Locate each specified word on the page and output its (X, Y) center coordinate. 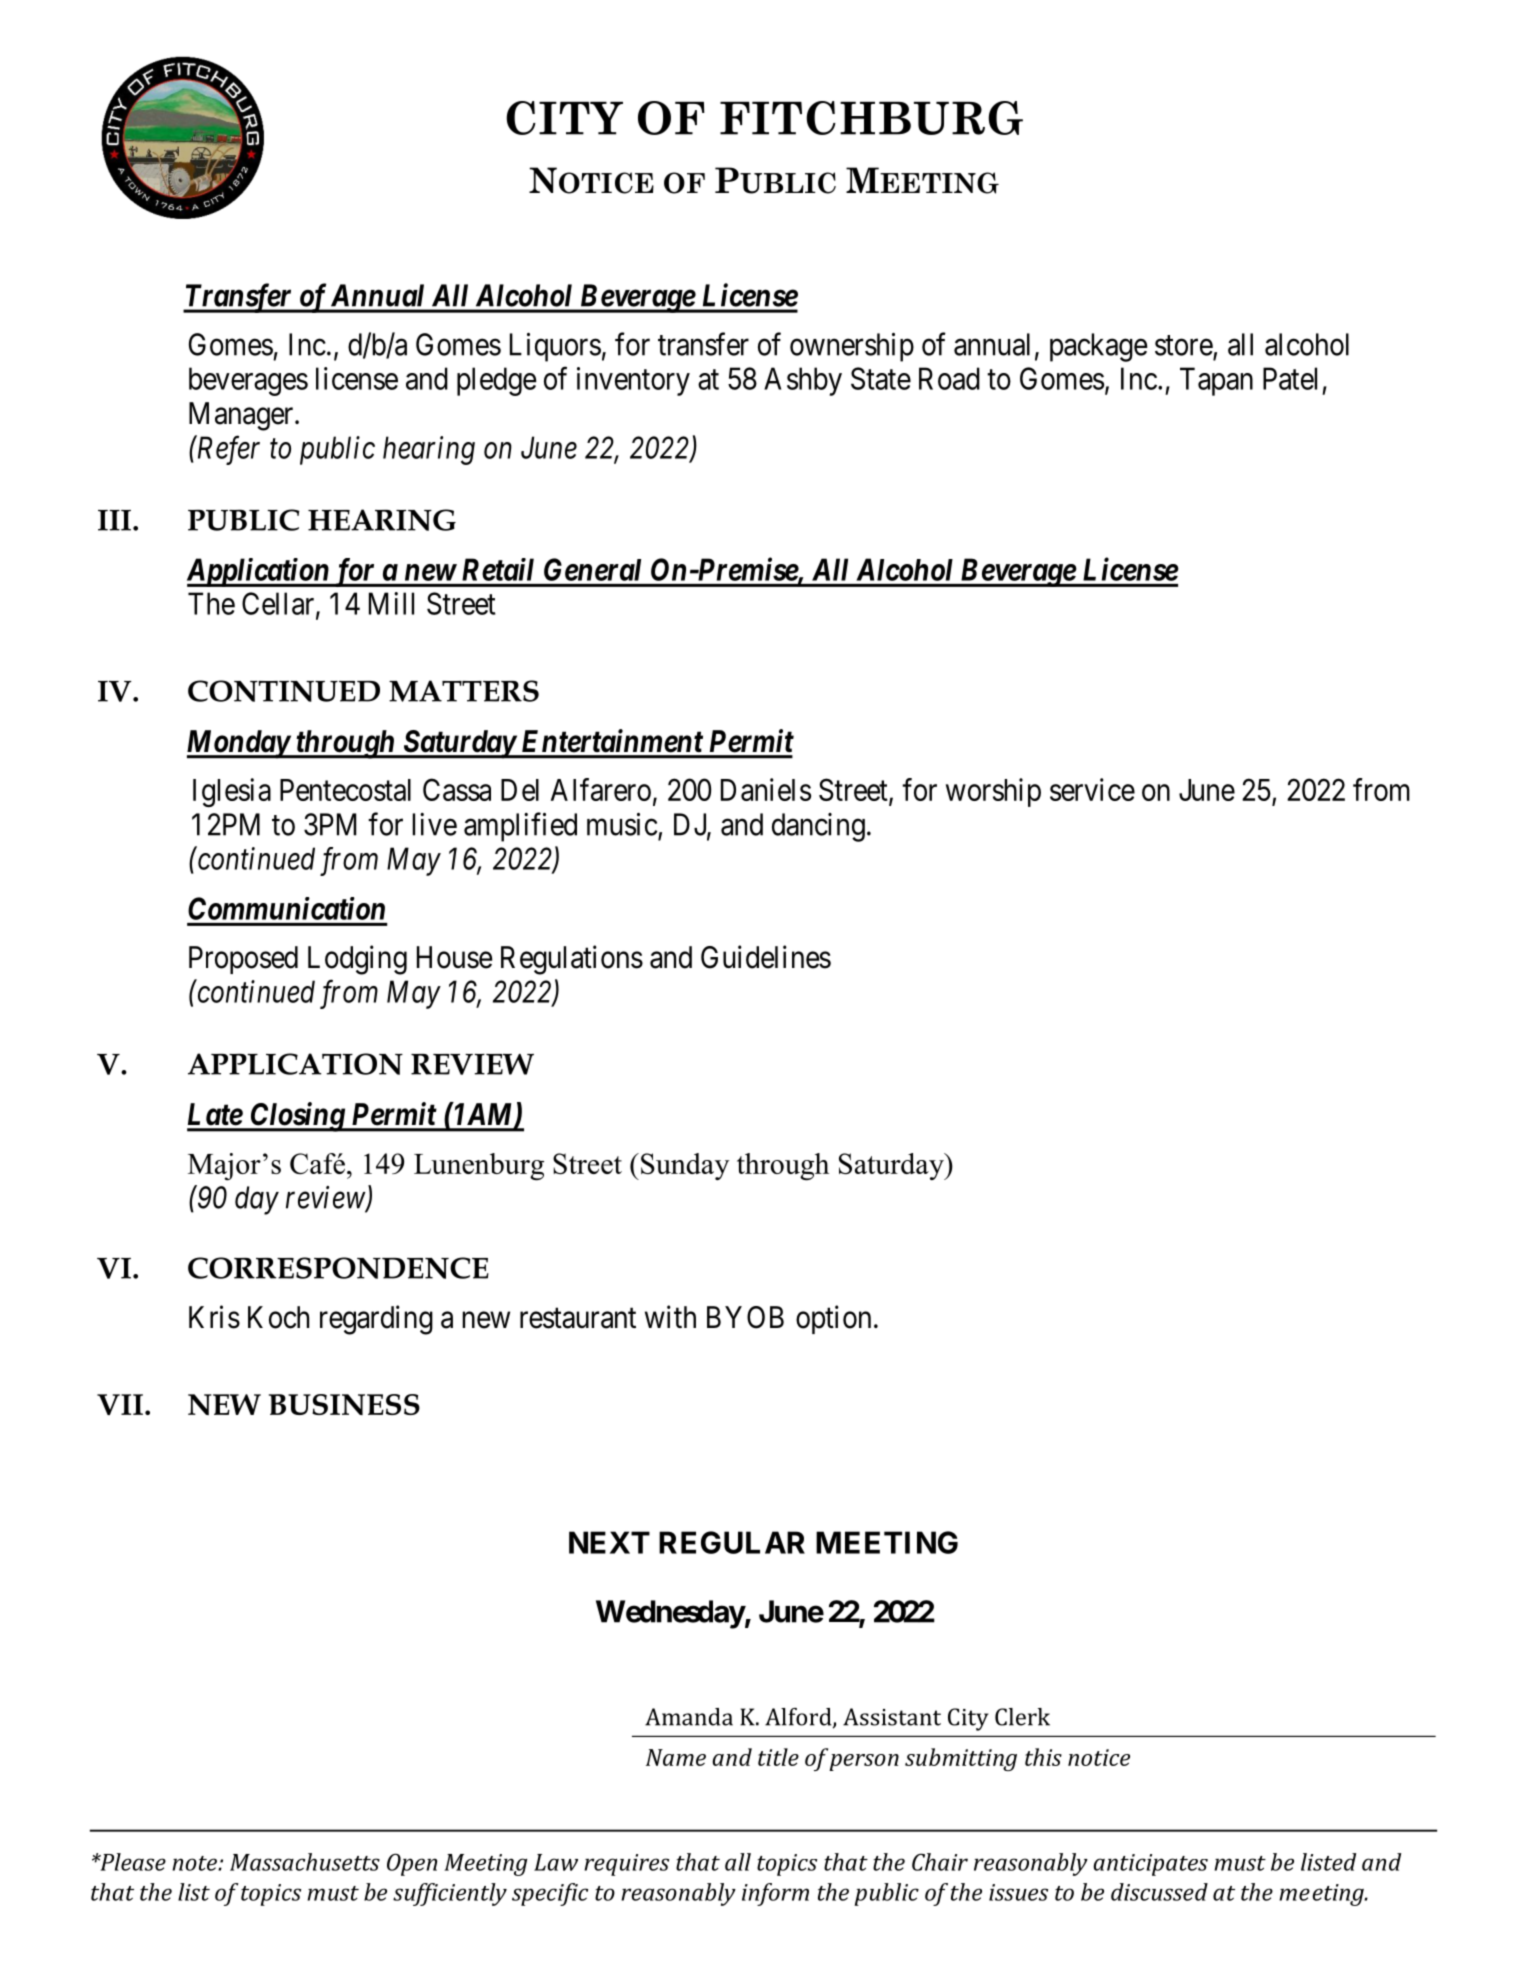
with (670, 1316)
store (1184, 345)
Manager (242, 416)
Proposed (243, 960)
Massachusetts (305, 1862)
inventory (633, 381)
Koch (278, 1317)
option (833, 1319)
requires (626, 1865)
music (622, 824)
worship (993, 792)
